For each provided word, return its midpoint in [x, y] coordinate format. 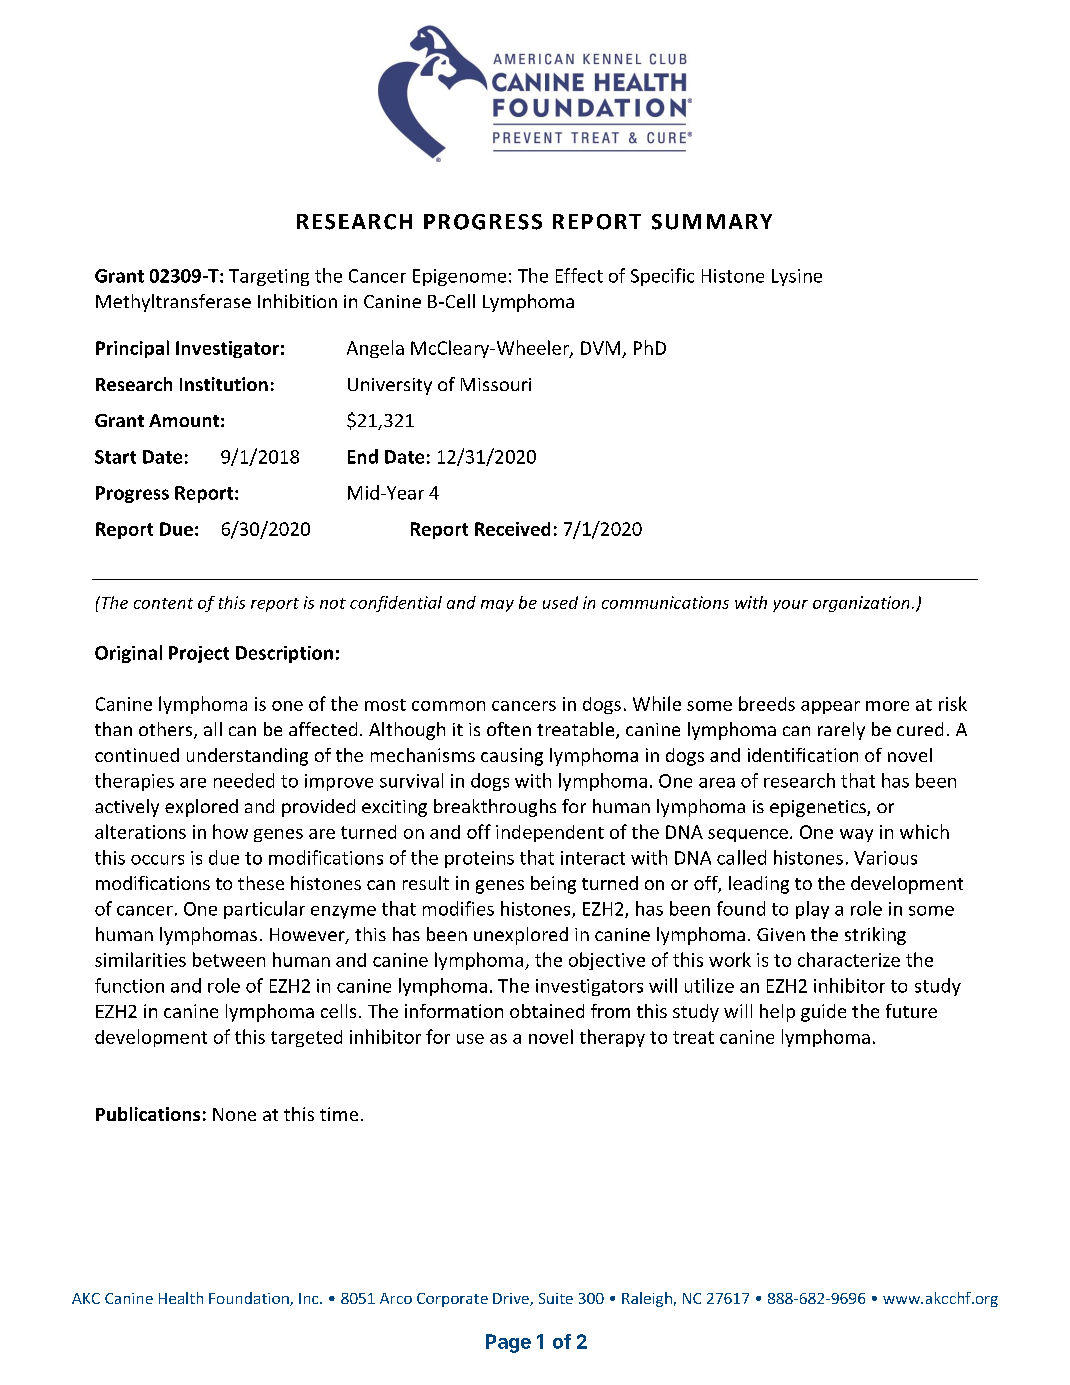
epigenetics [819, 808]
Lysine [797, 277]
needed [244, 780]
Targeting [269, 277]
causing [512, 757]
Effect [579, 275]
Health [181, 1298]
